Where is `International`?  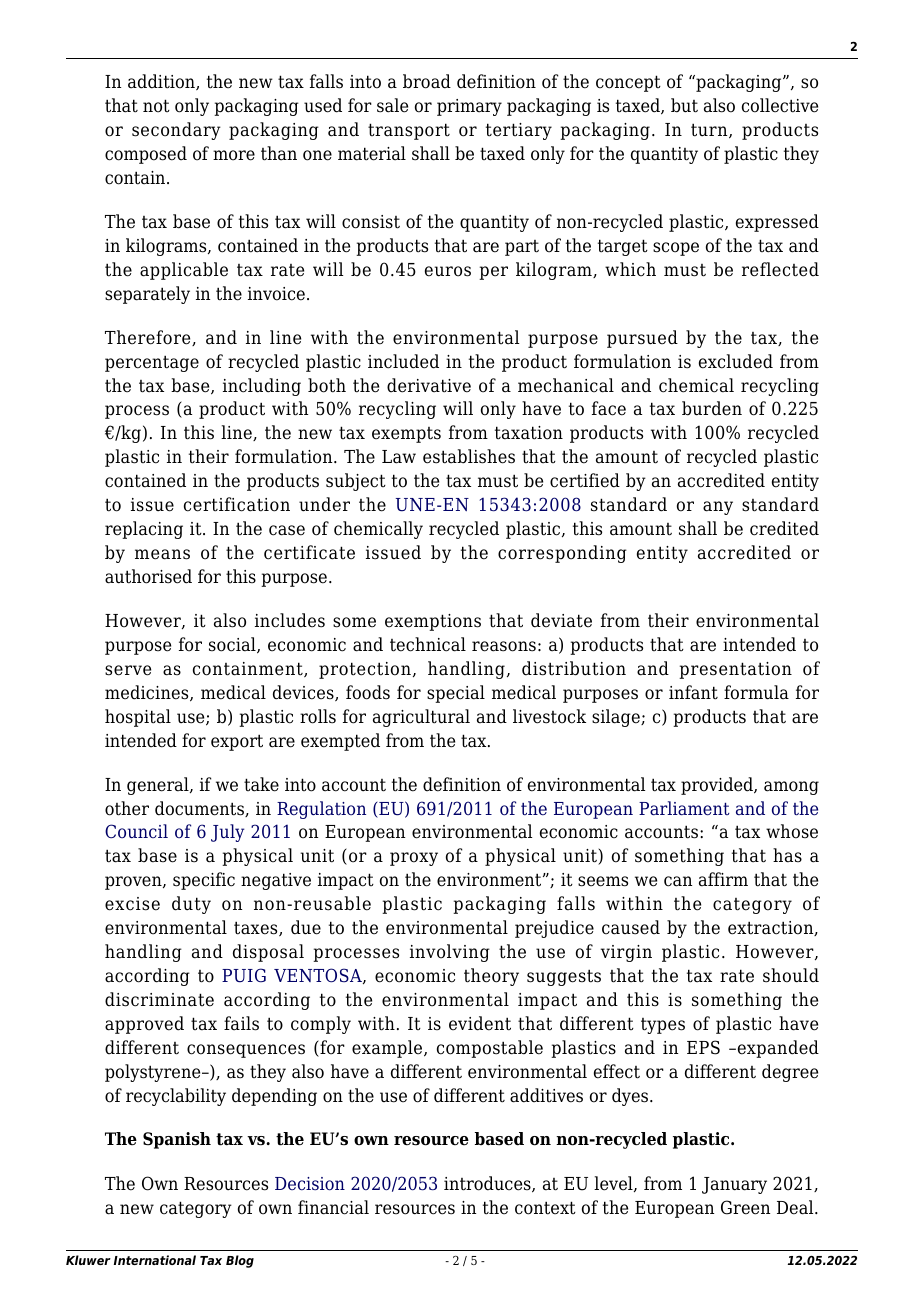 International is located at coordinates (155, 1260).
